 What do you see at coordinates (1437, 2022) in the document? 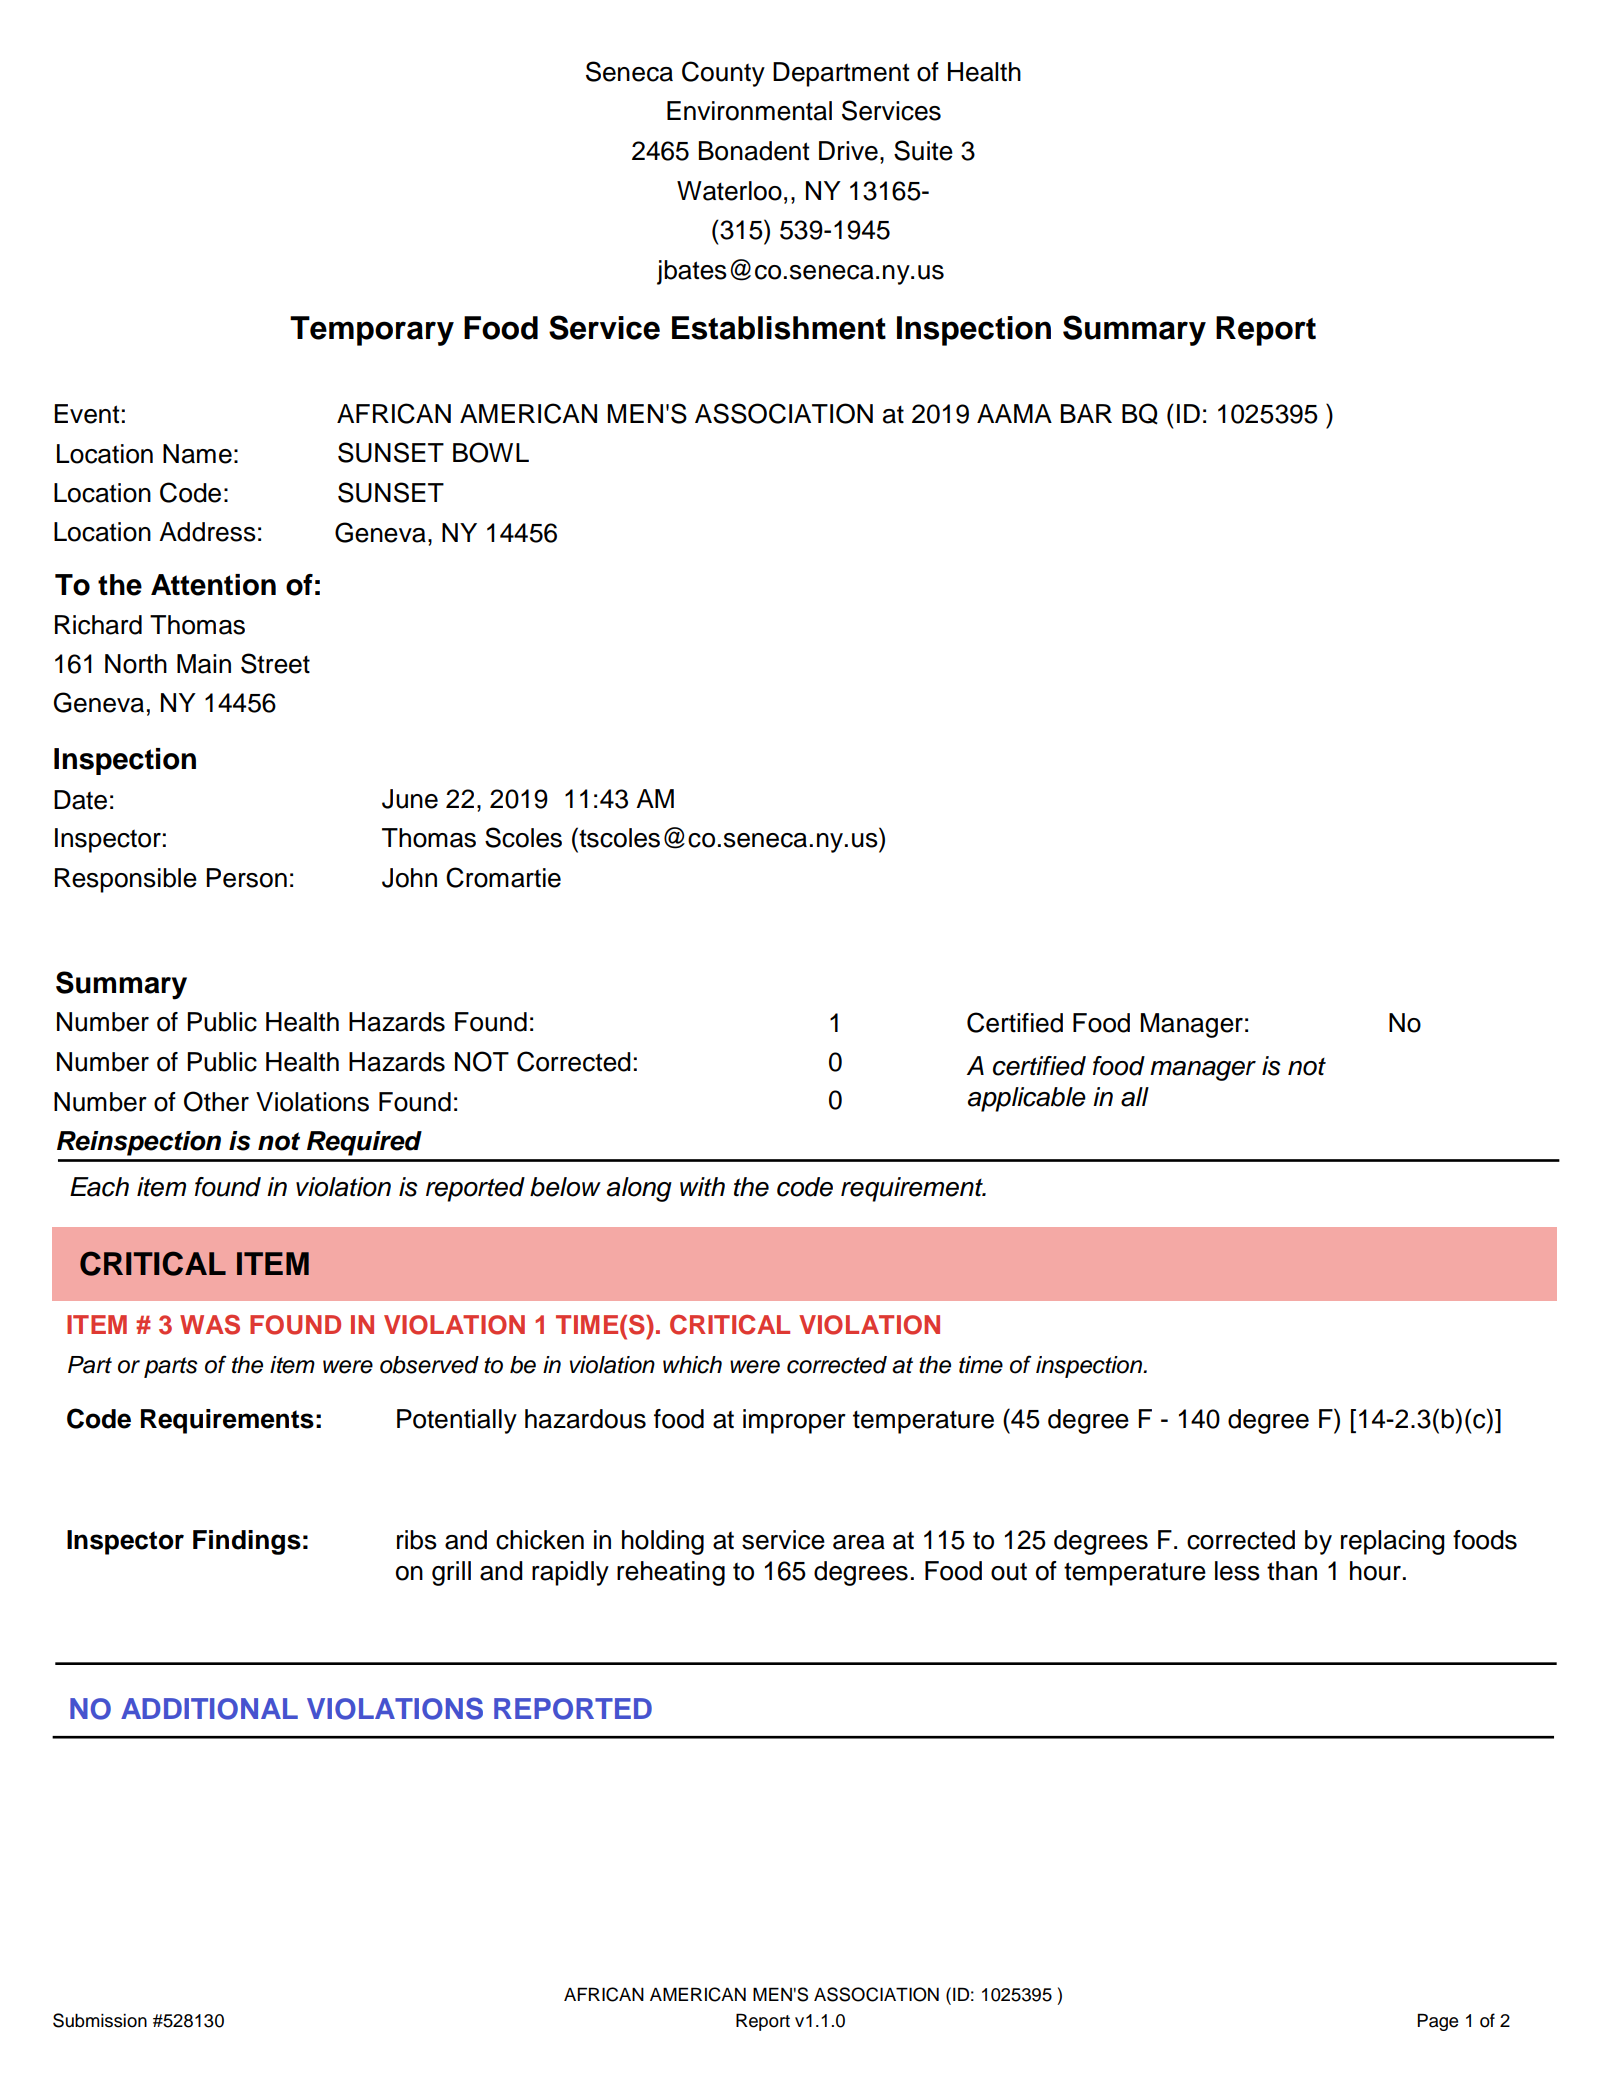
I see `Page` at bounding box center [1437, 2022].
